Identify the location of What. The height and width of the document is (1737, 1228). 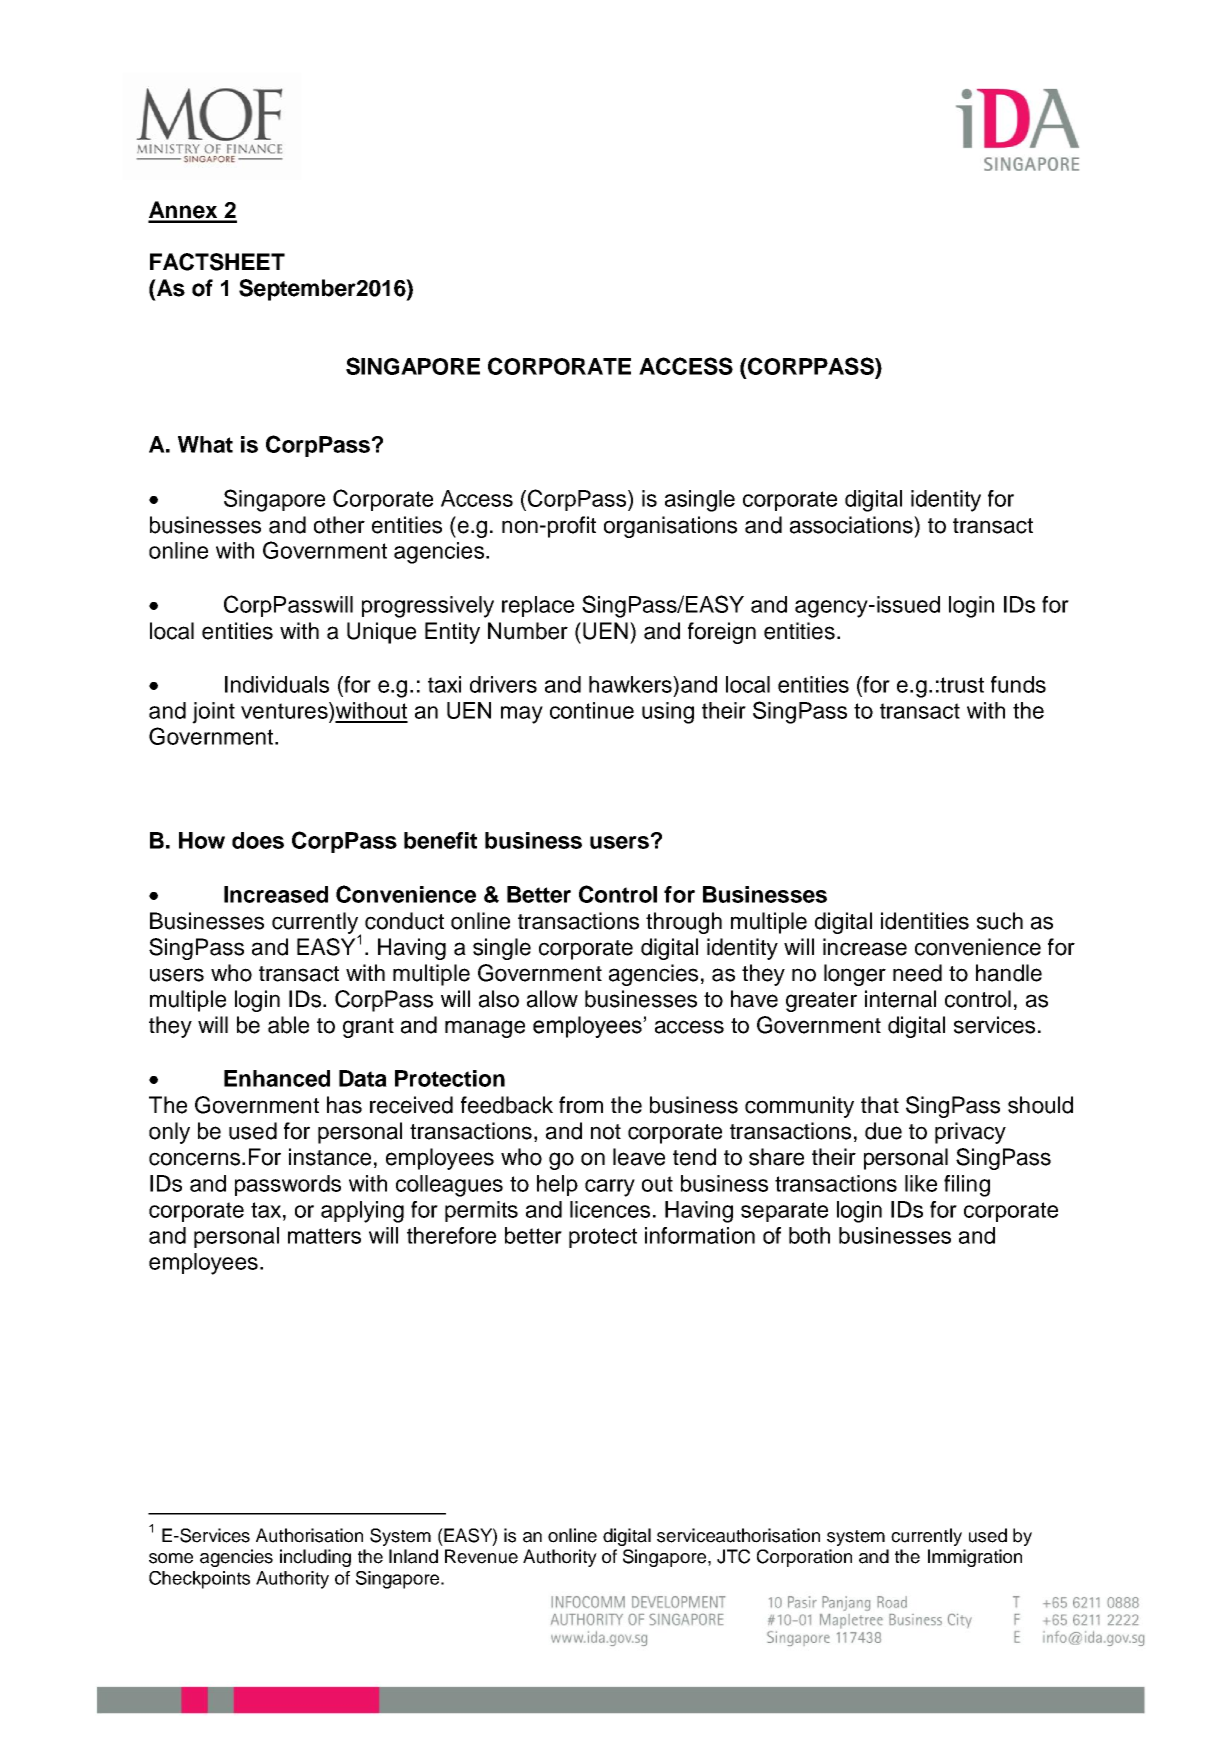
(205, 444).
